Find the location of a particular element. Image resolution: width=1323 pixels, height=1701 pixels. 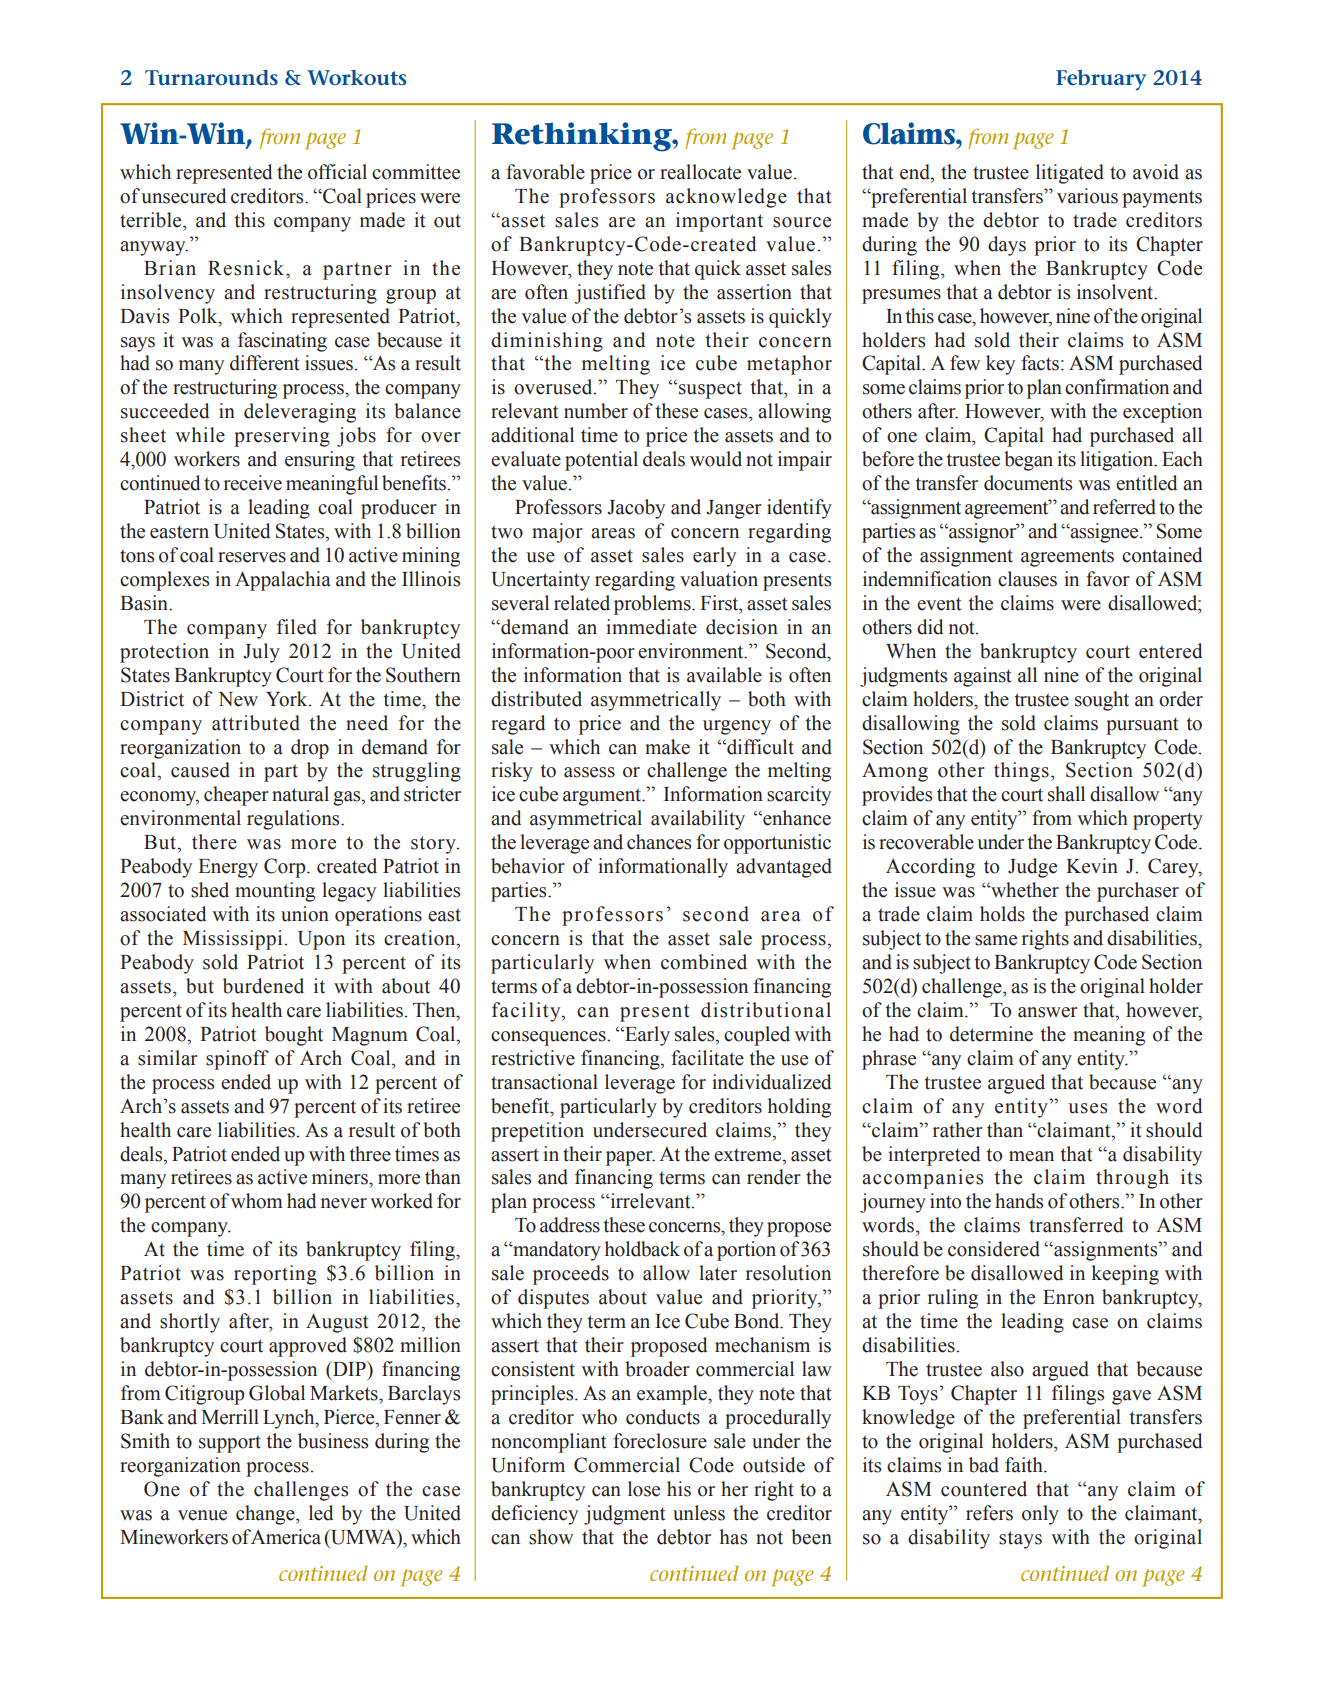

problems is located at coordinates (653, 605).
